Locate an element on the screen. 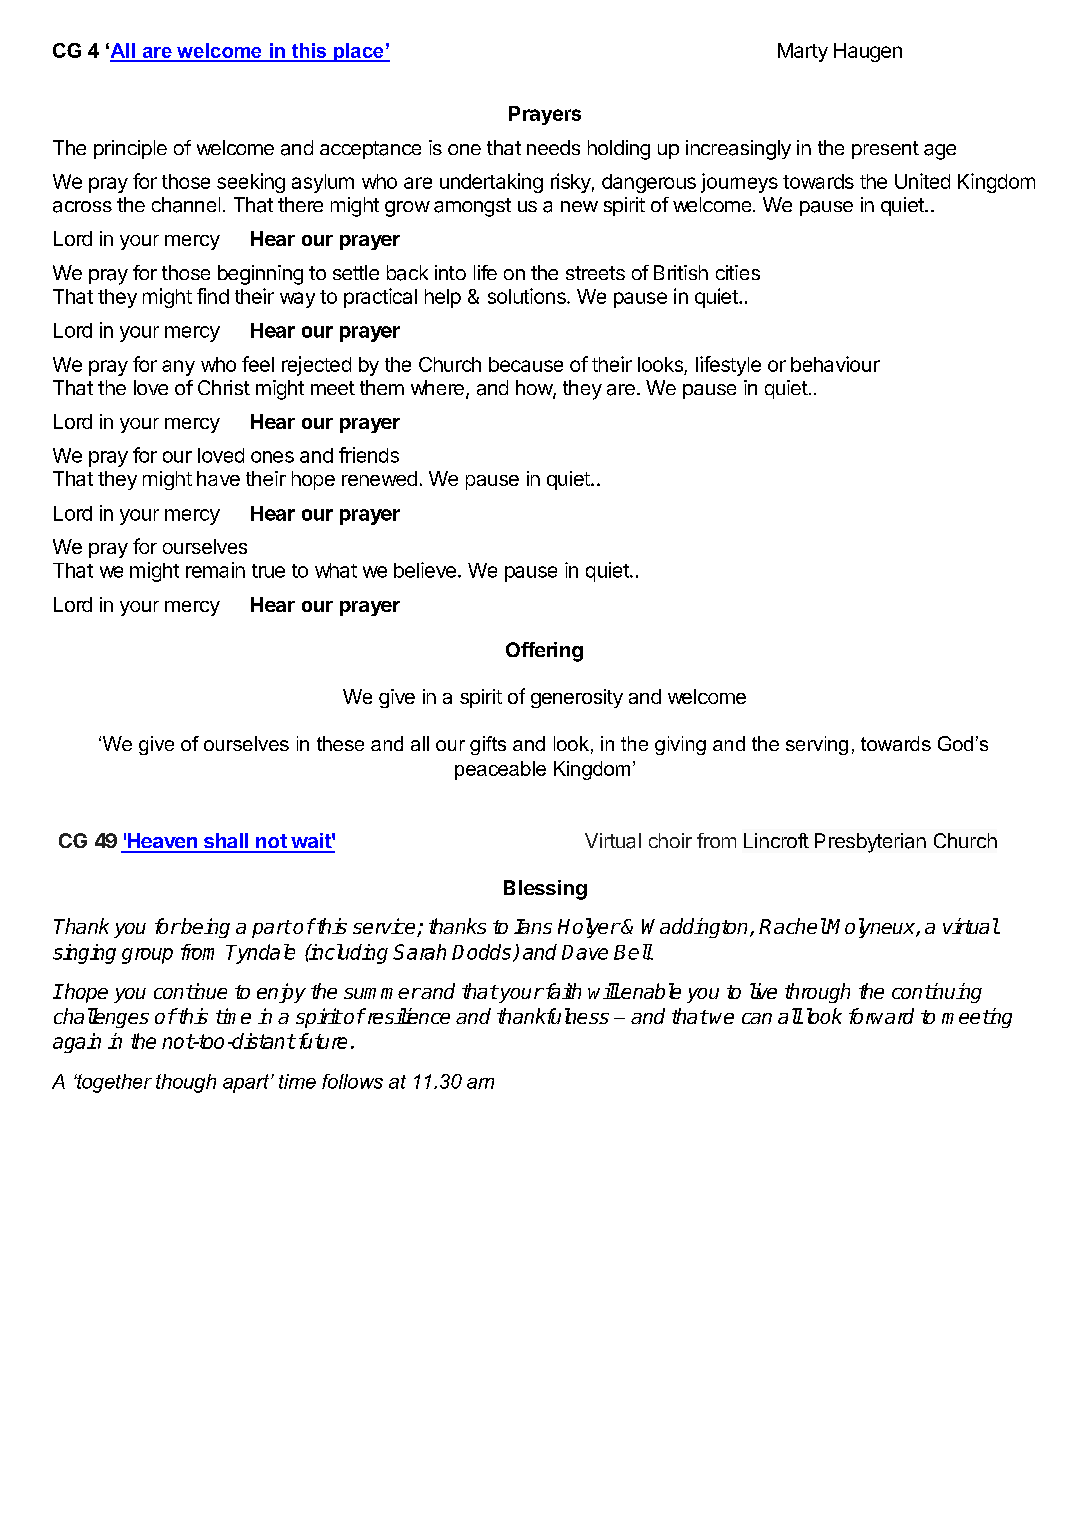  faith is located at coordinates (562, 991).
